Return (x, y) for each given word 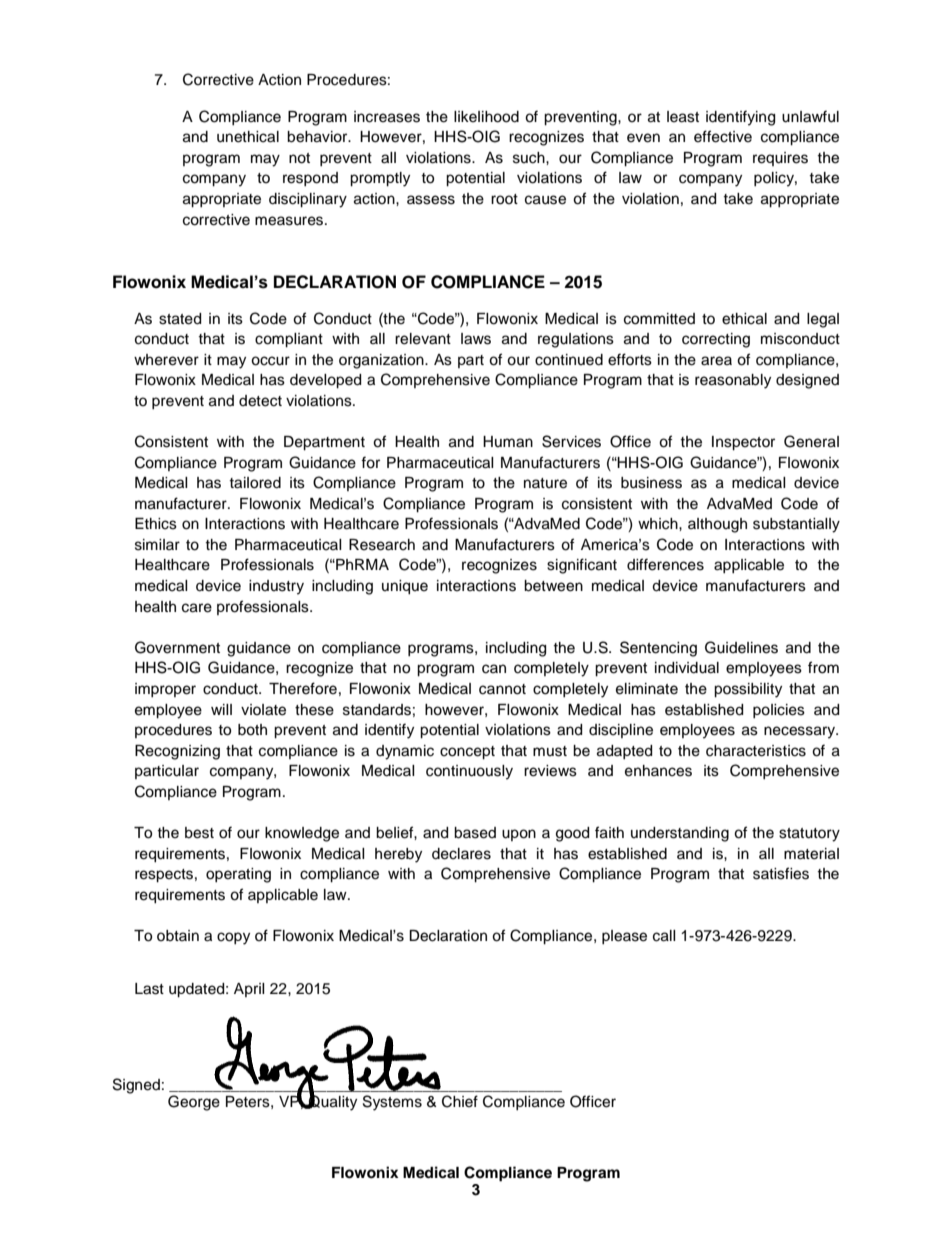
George (194, 1103)
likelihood (486, 117)
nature (545, 483)
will (221, 709)
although (717, 525)
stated (180, 319)
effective (723, 136)
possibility (748, 690)
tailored (255, 483)
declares (461, 854)
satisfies (781, 873)
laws (476, 339)
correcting (716, 340)
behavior (318, 137)
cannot (502, 689)
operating (238, 875)
